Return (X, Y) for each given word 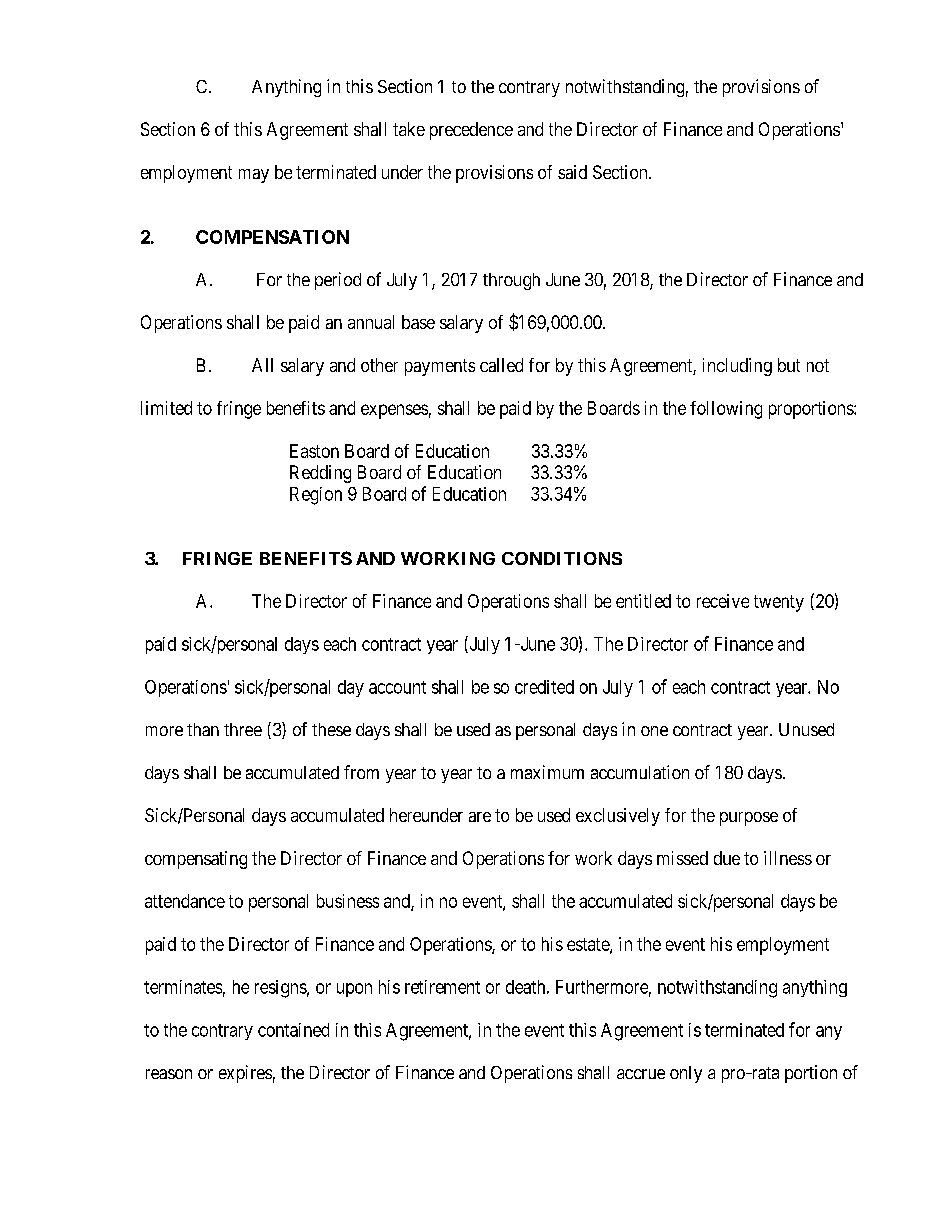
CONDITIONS (562, 558)
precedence (471, 131)
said (572, 172)
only (686, 1074)
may (254, 176)
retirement (442, 987)
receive (723, 601)
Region (316, 496)
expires (245, 1074)
